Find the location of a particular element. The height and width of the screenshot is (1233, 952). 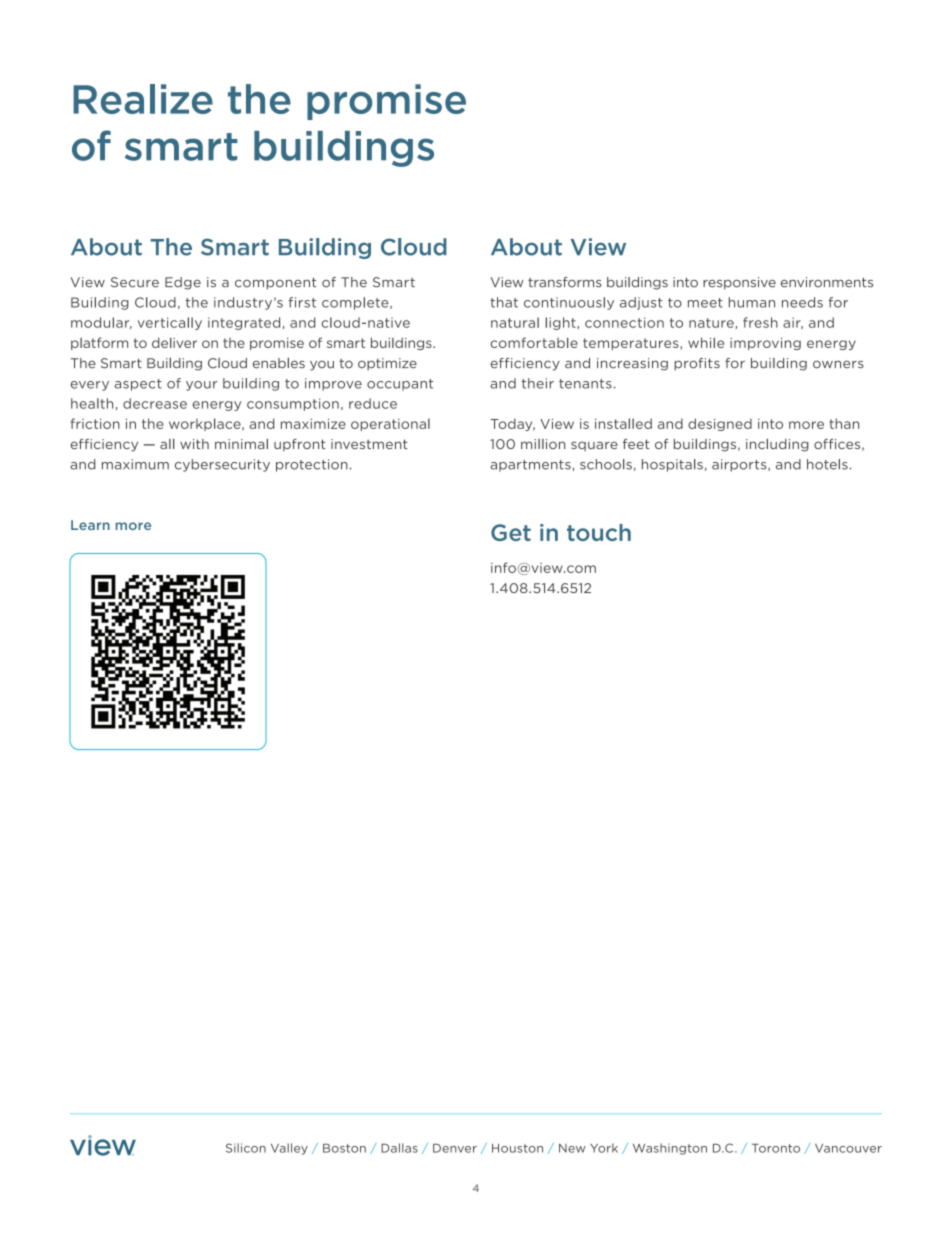

responsive is located at coordinates (739, 283).
